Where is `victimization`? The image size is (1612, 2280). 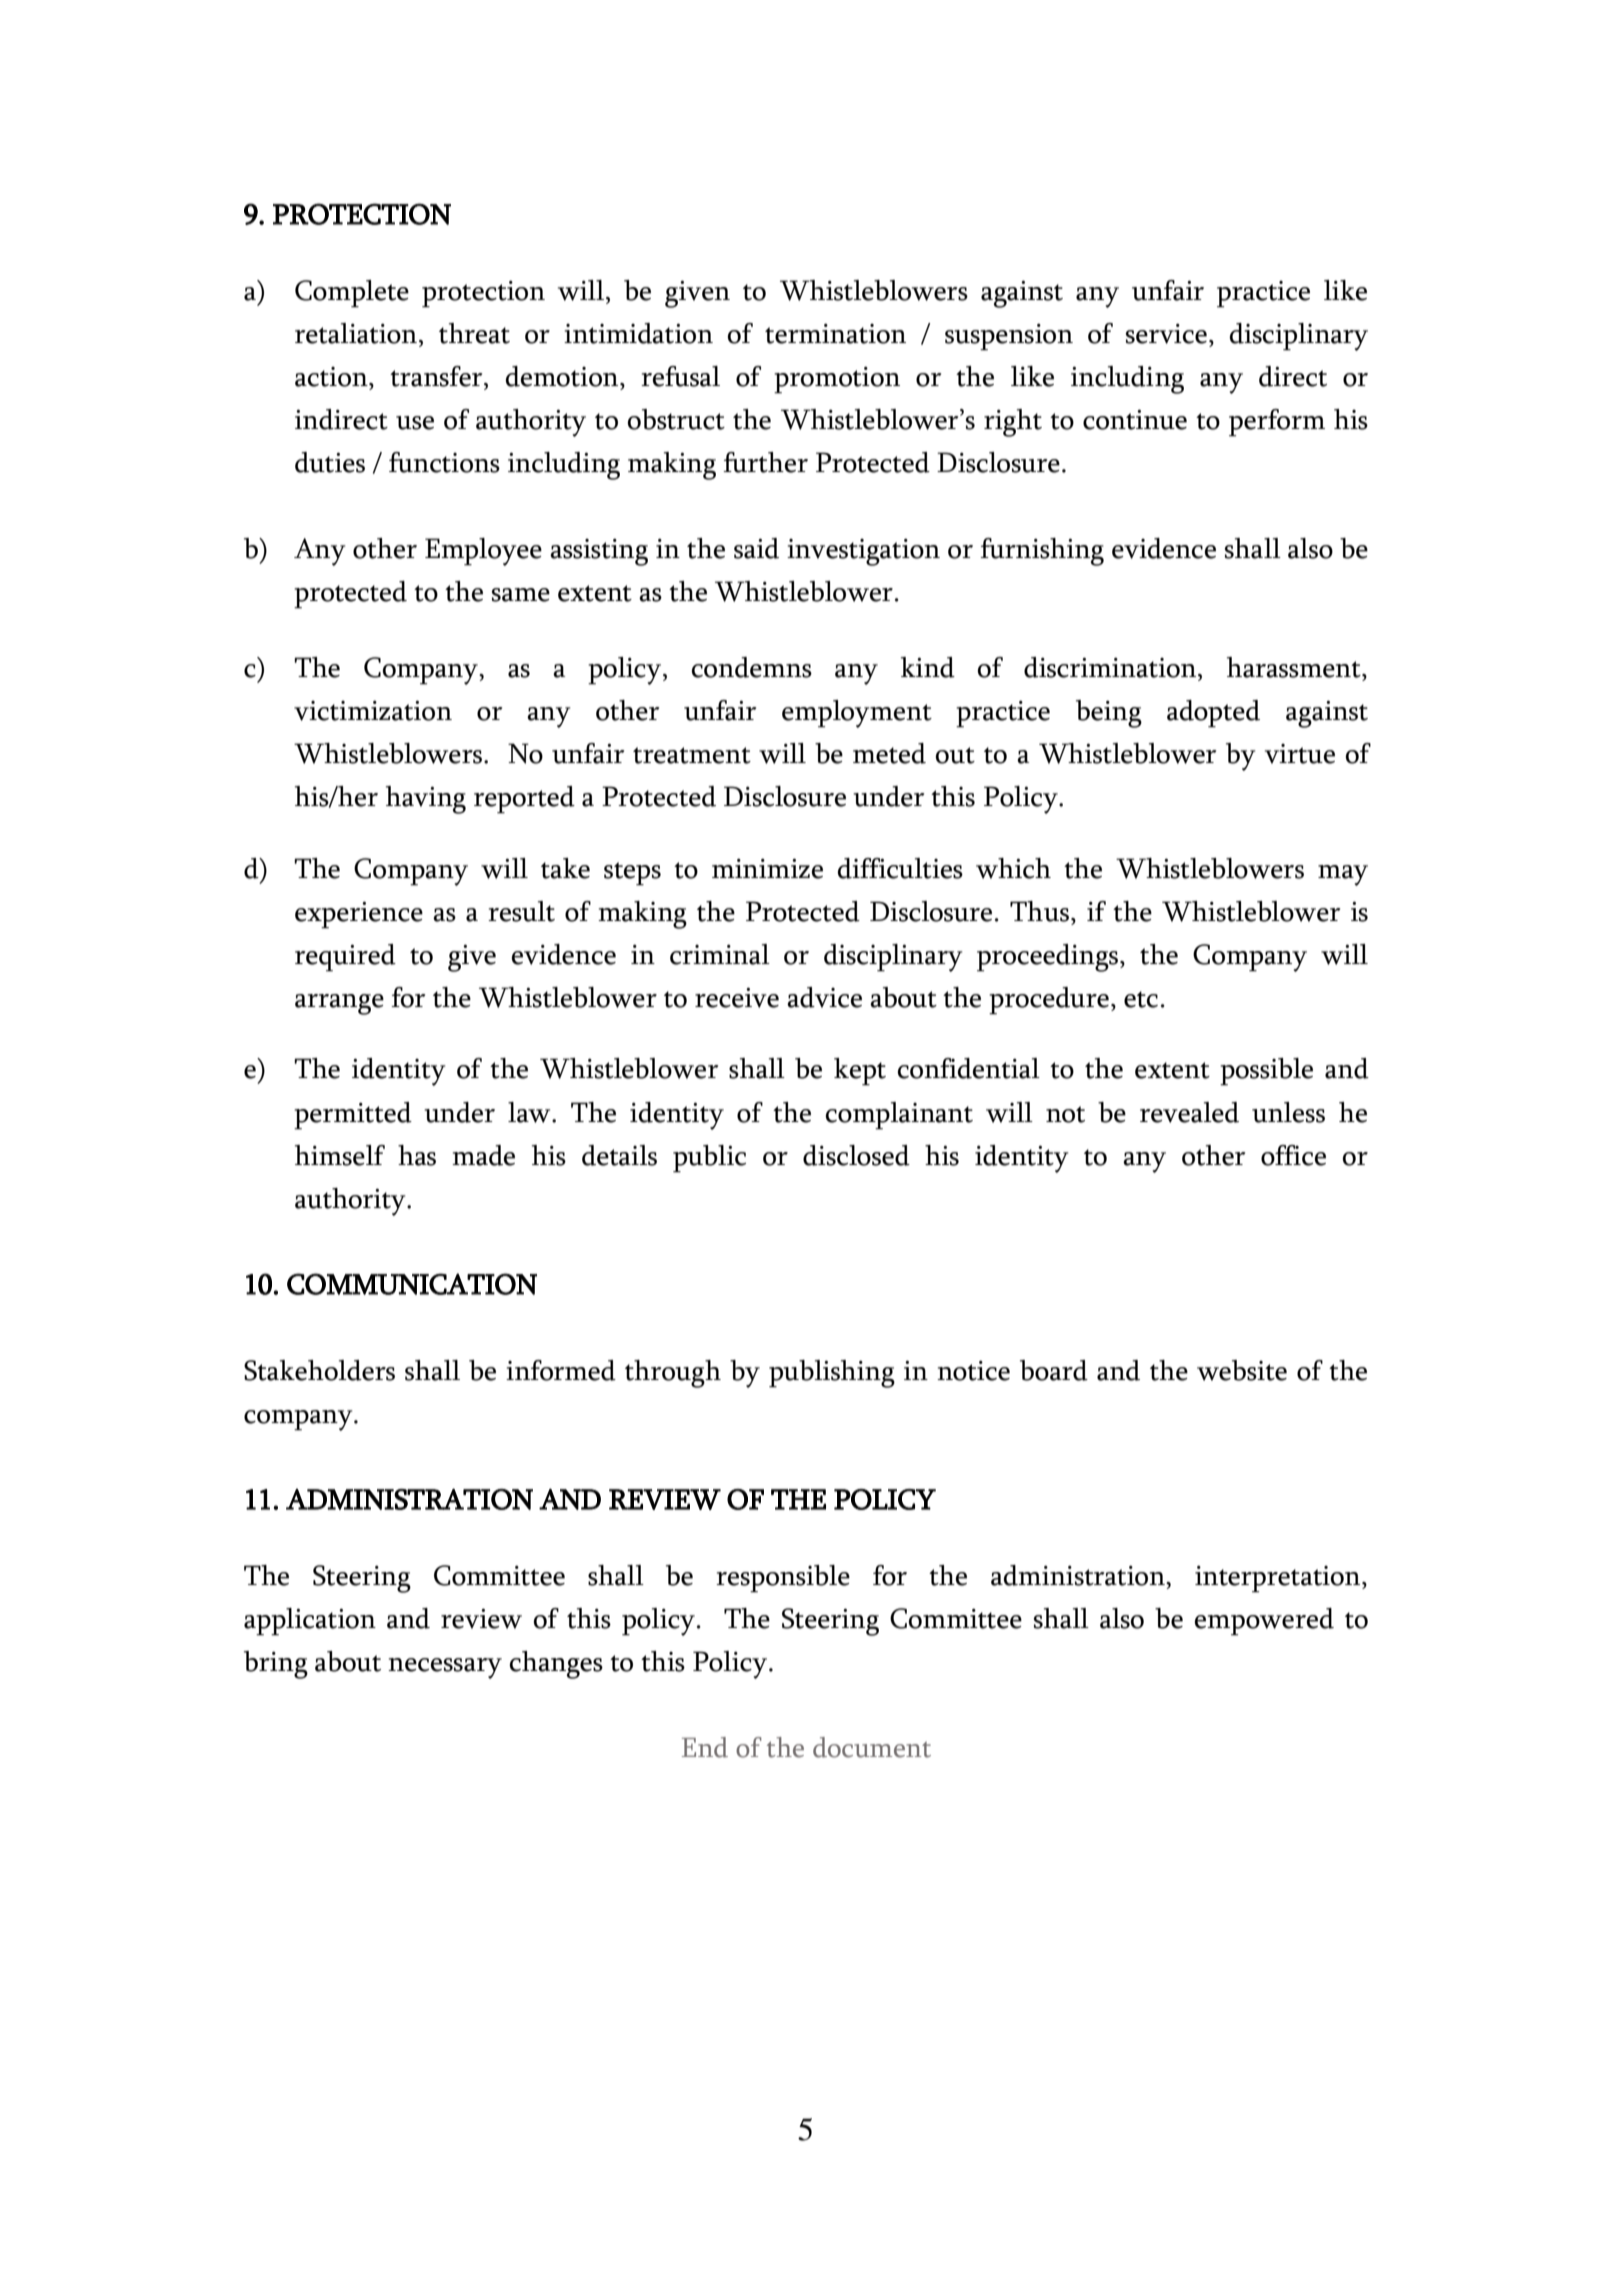
victimization is located at coordinates (373, 711).
